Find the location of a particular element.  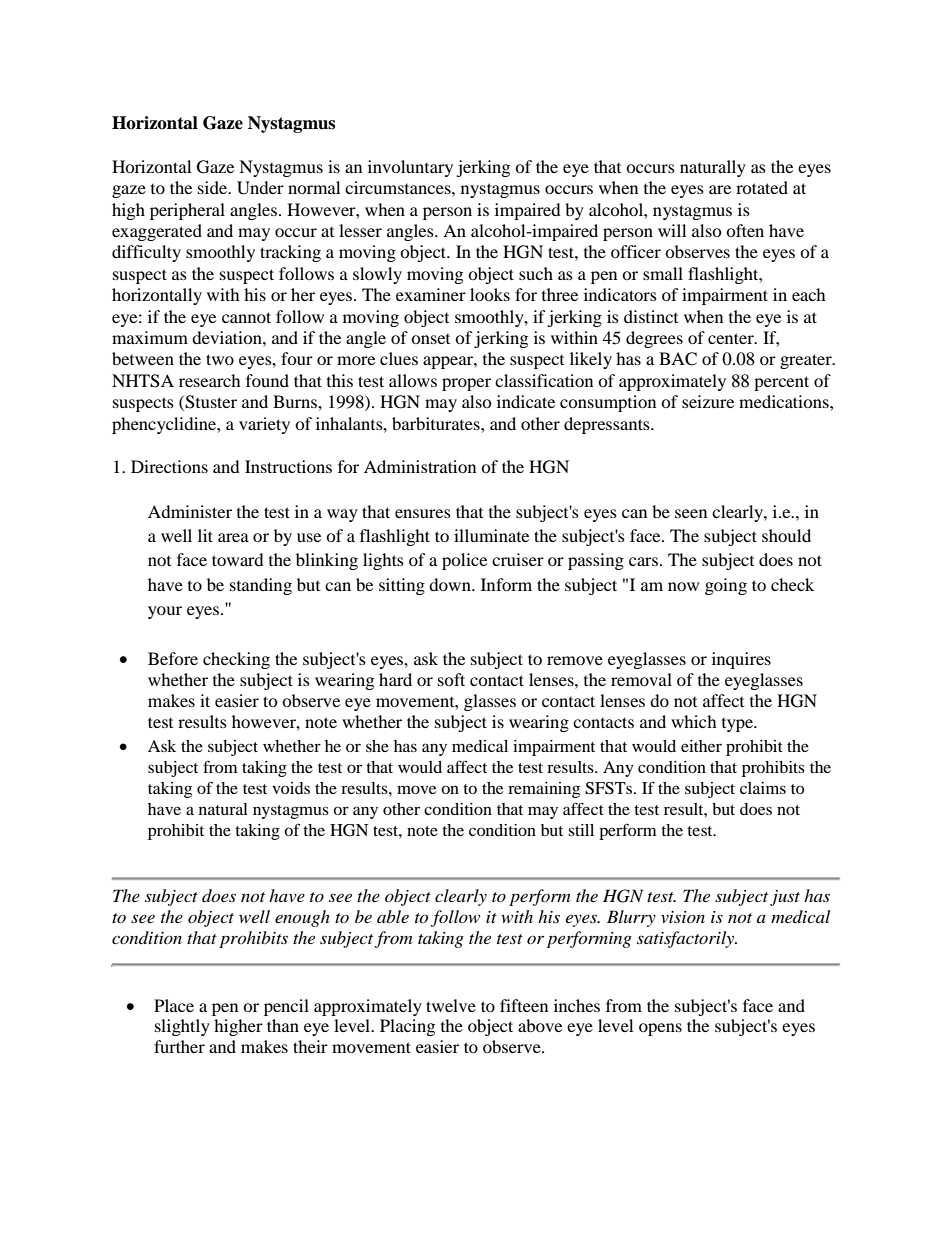

claims is located at coordinates (763, 788).
